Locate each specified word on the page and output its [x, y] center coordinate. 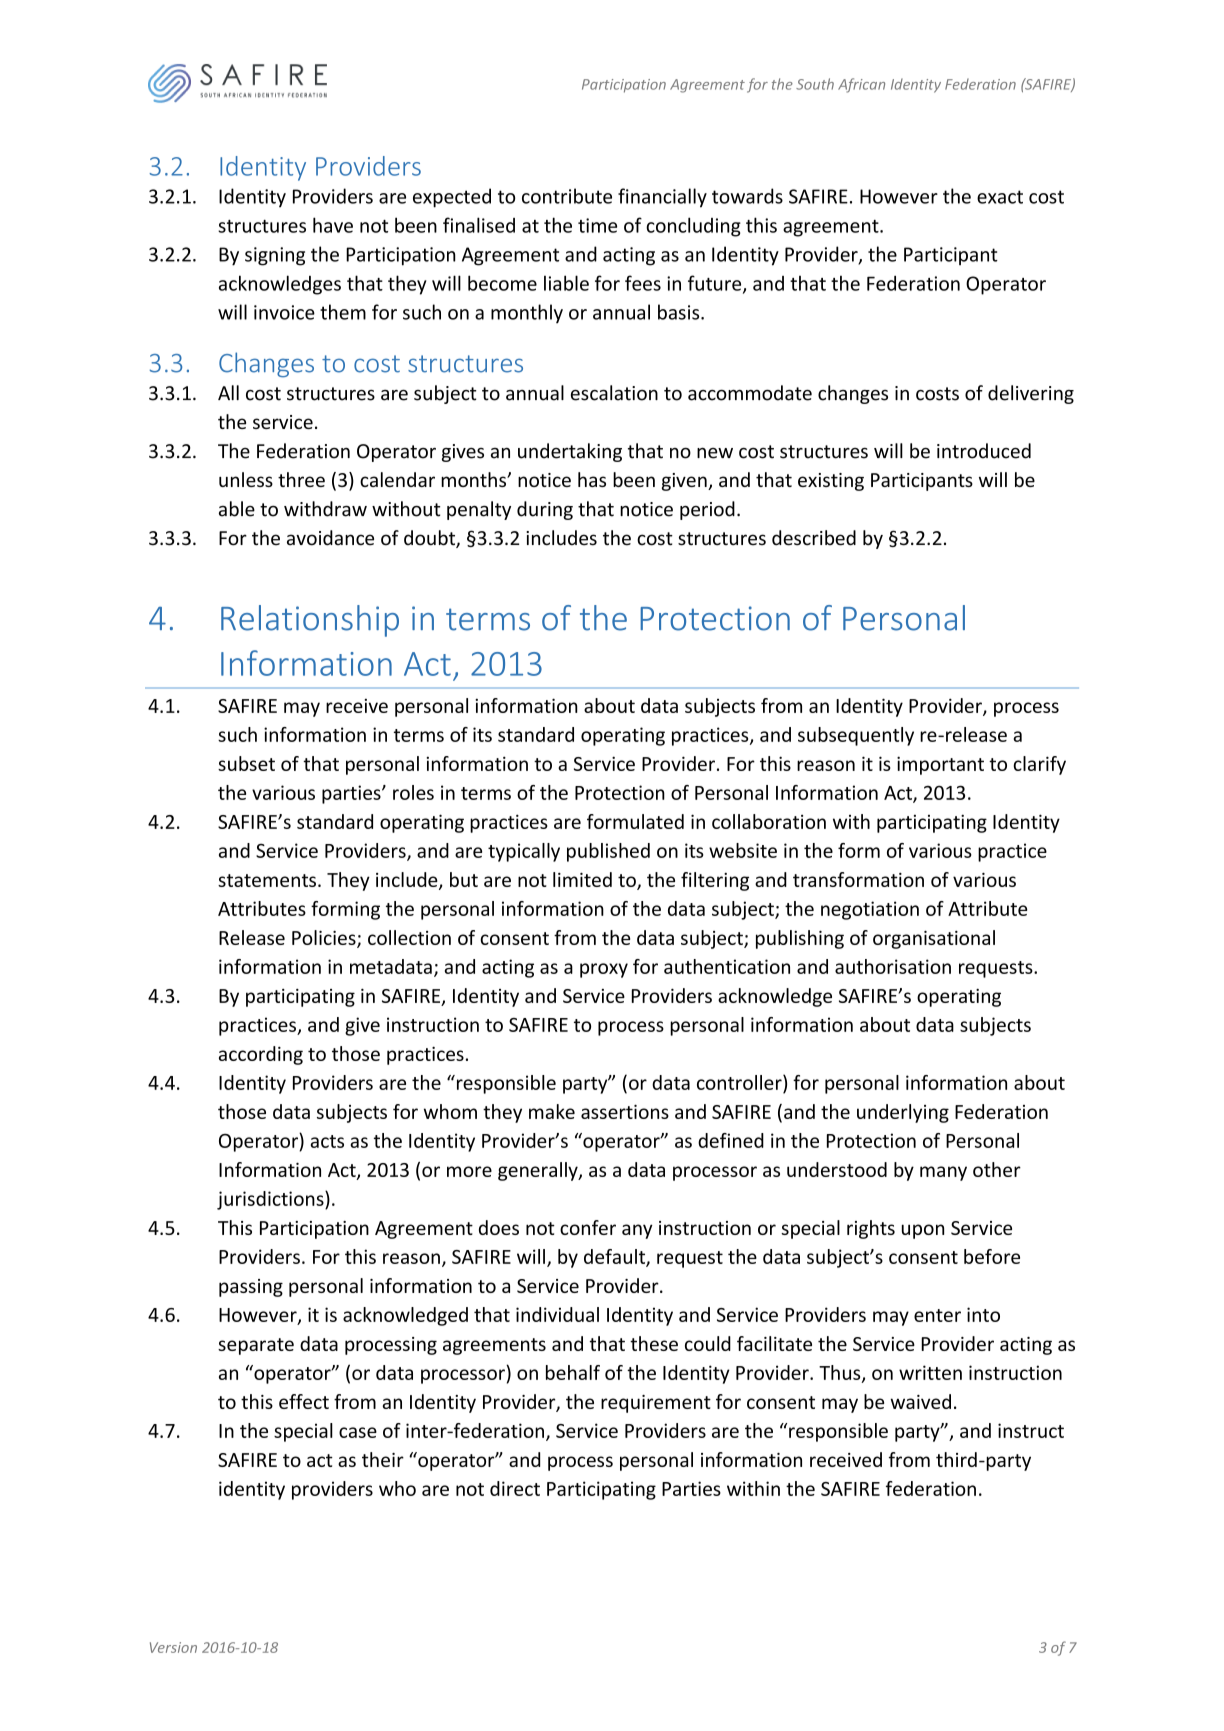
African [861, 85]
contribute [567, 196]
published [608, 852]
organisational [934, 939]
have [333, 225]
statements [267, 880]
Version [173, 1647]
